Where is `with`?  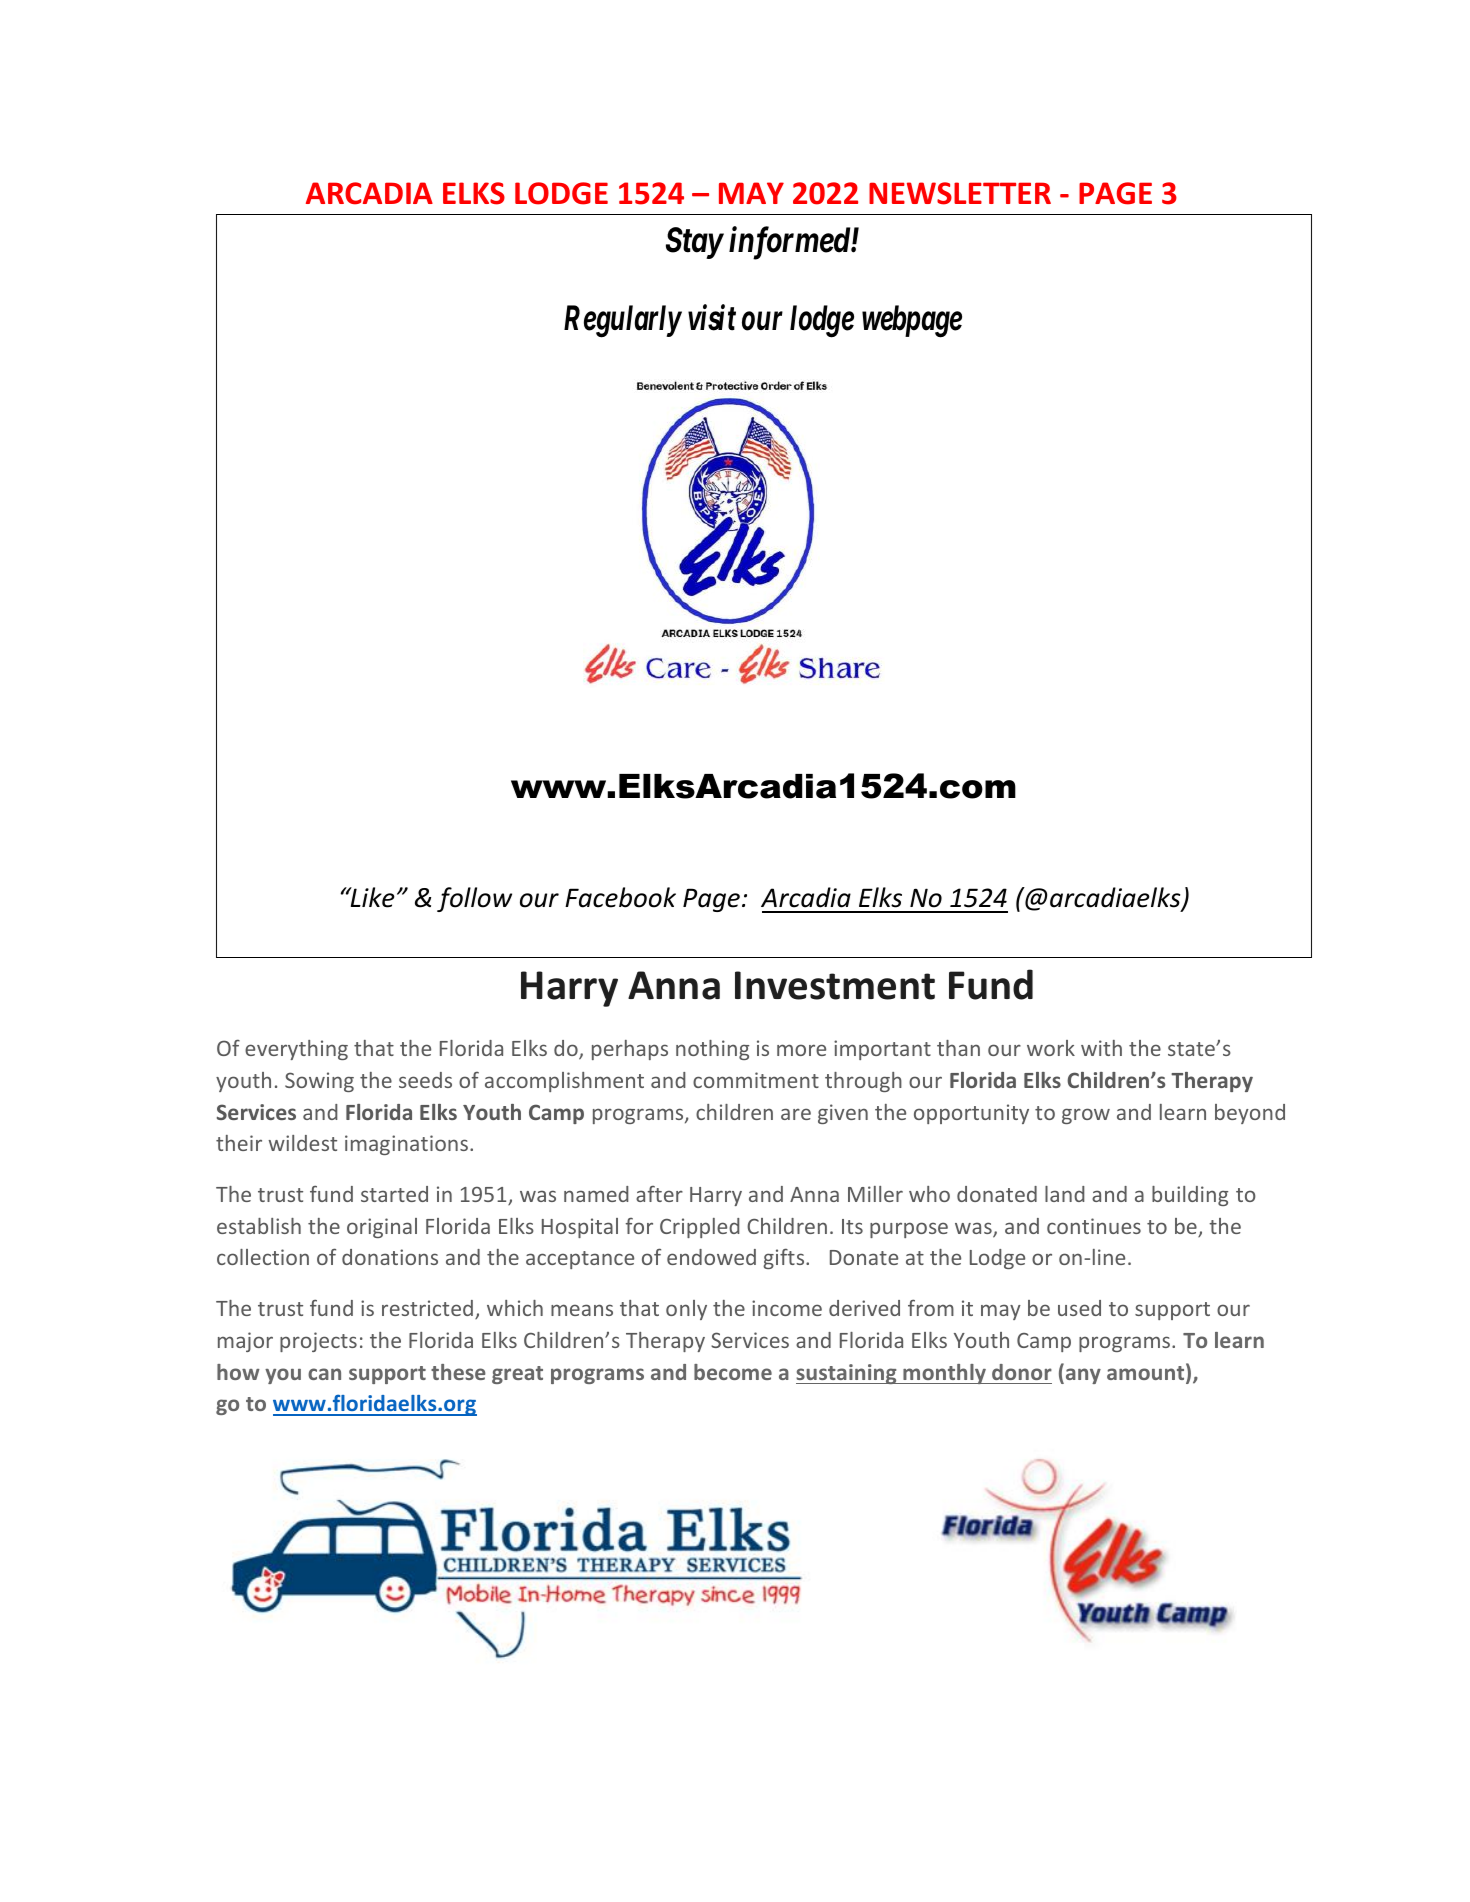
with is located at coordinates (1101, 1048).
